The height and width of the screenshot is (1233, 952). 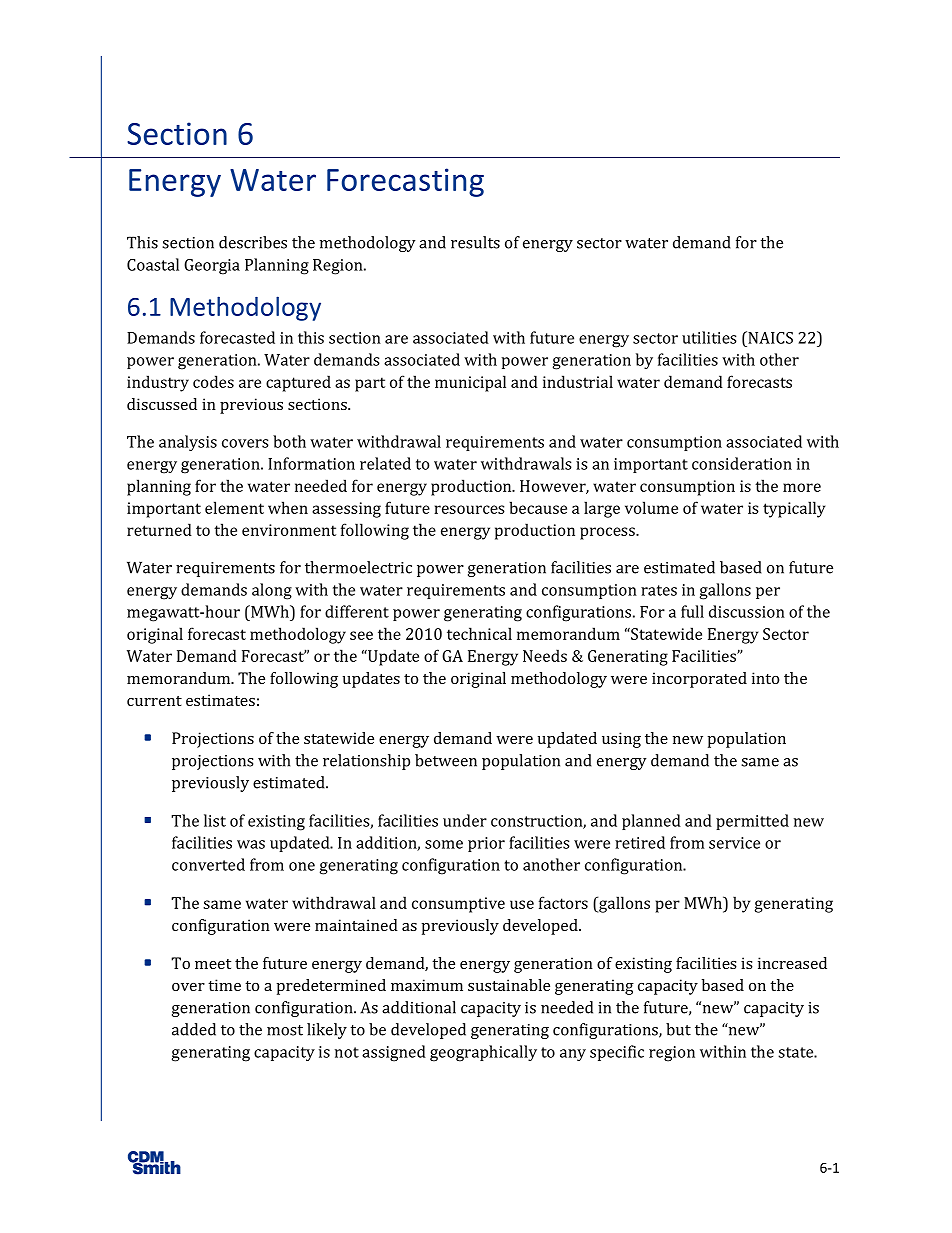 What do you see at coordinates (194, 1029) in the screenshot?
I see `added` at bounding box center [194, 1029].
